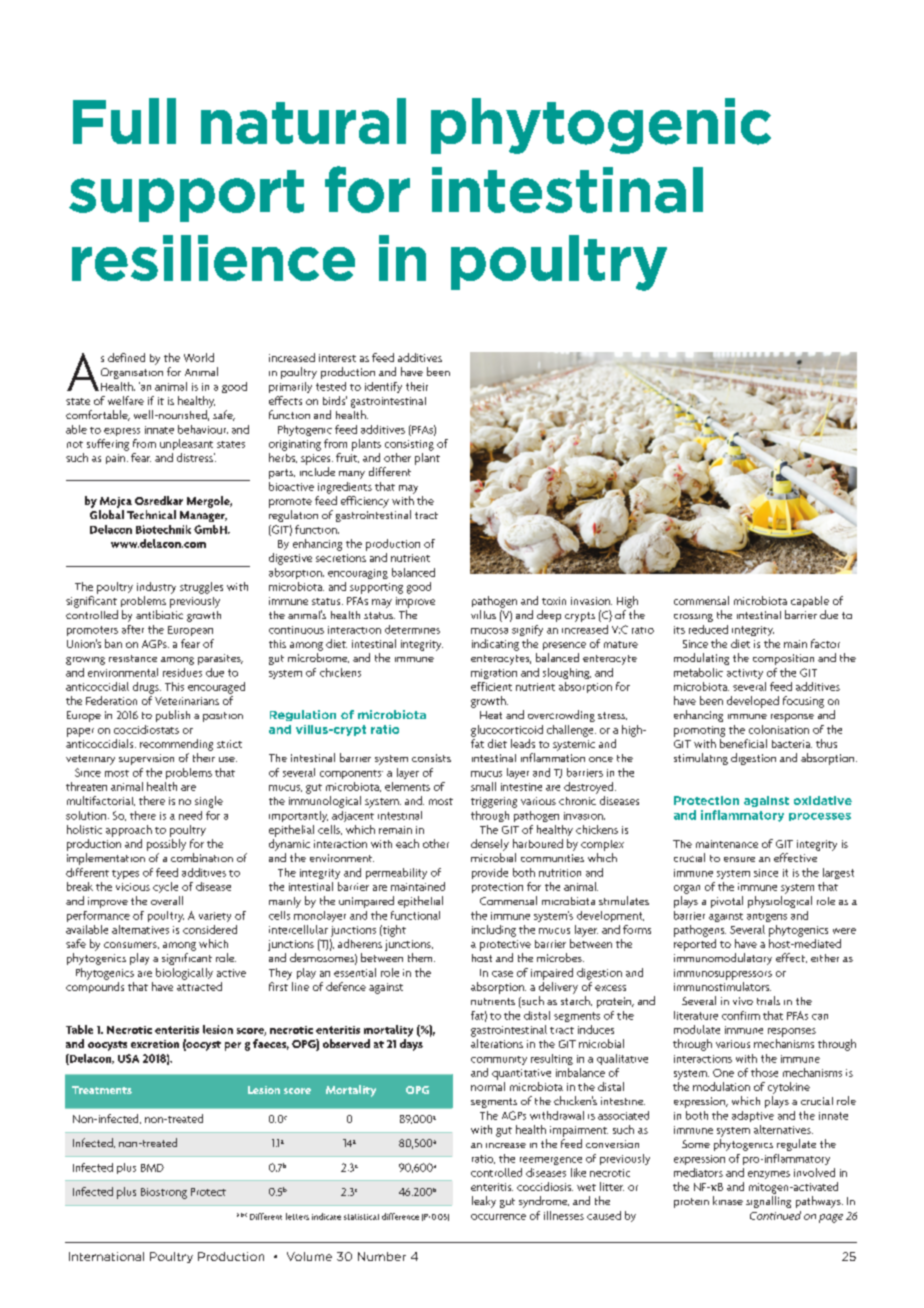 The image size is (924, 1308). Describe the element at coordinates (753, 702) in the screenshot. I see `developed` at that location.
